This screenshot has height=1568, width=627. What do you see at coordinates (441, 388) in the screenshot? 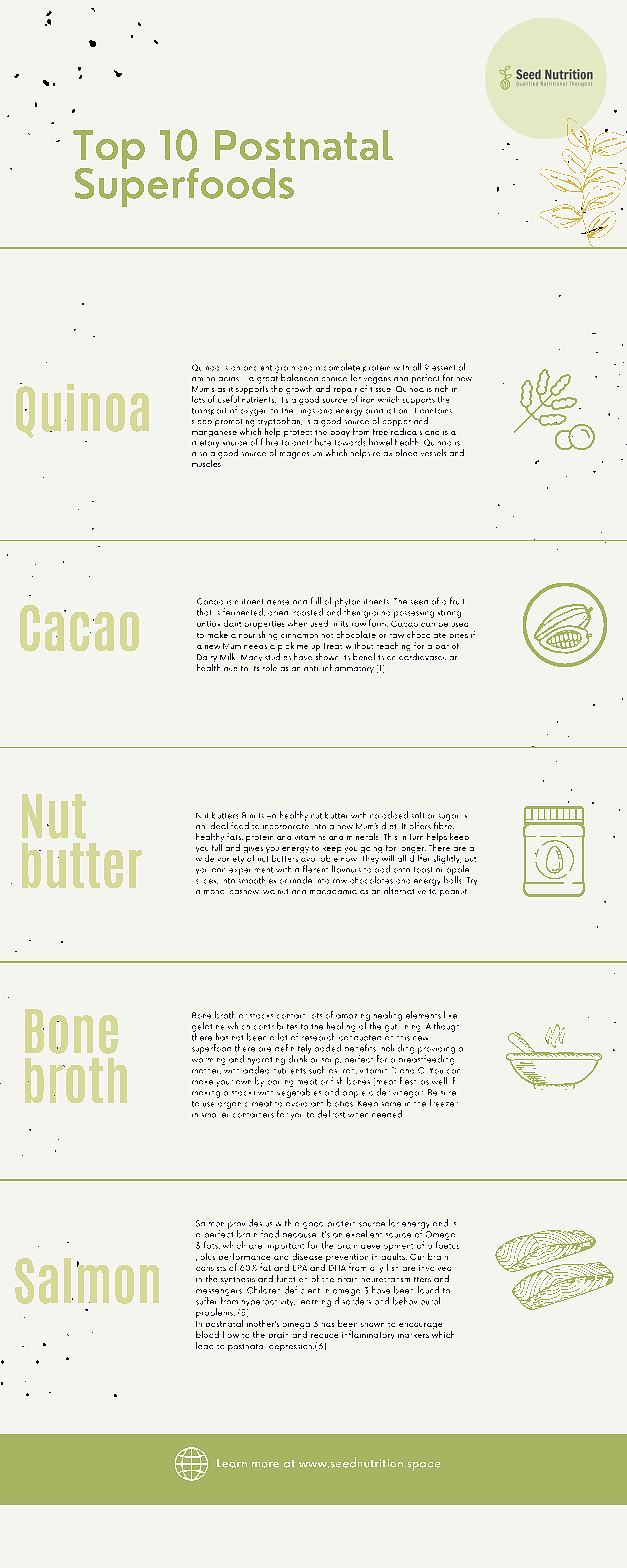
I see `rich` at bounding box center [441, 388].
